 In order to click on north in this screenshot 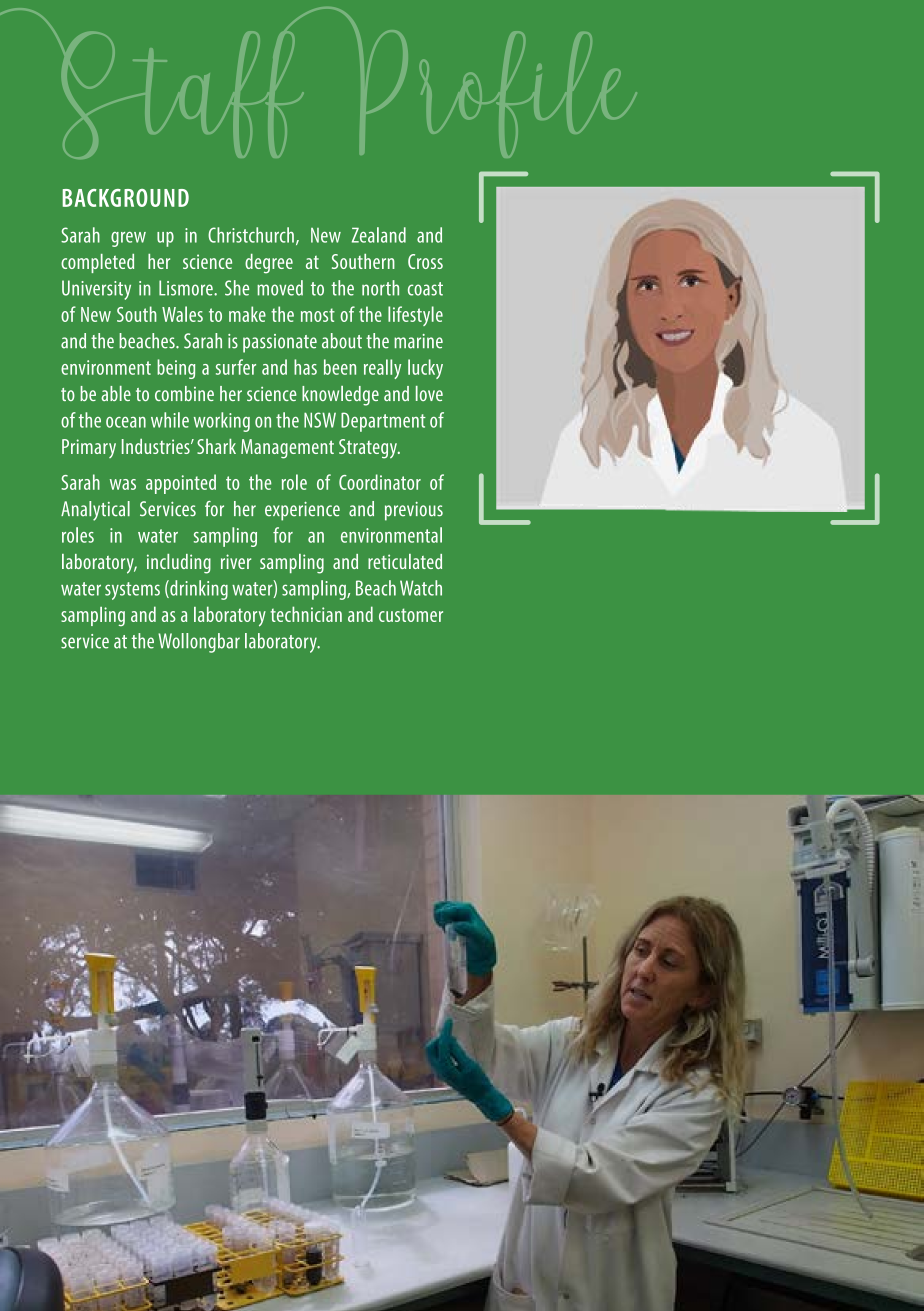, I will do `click(380, 288)`.
